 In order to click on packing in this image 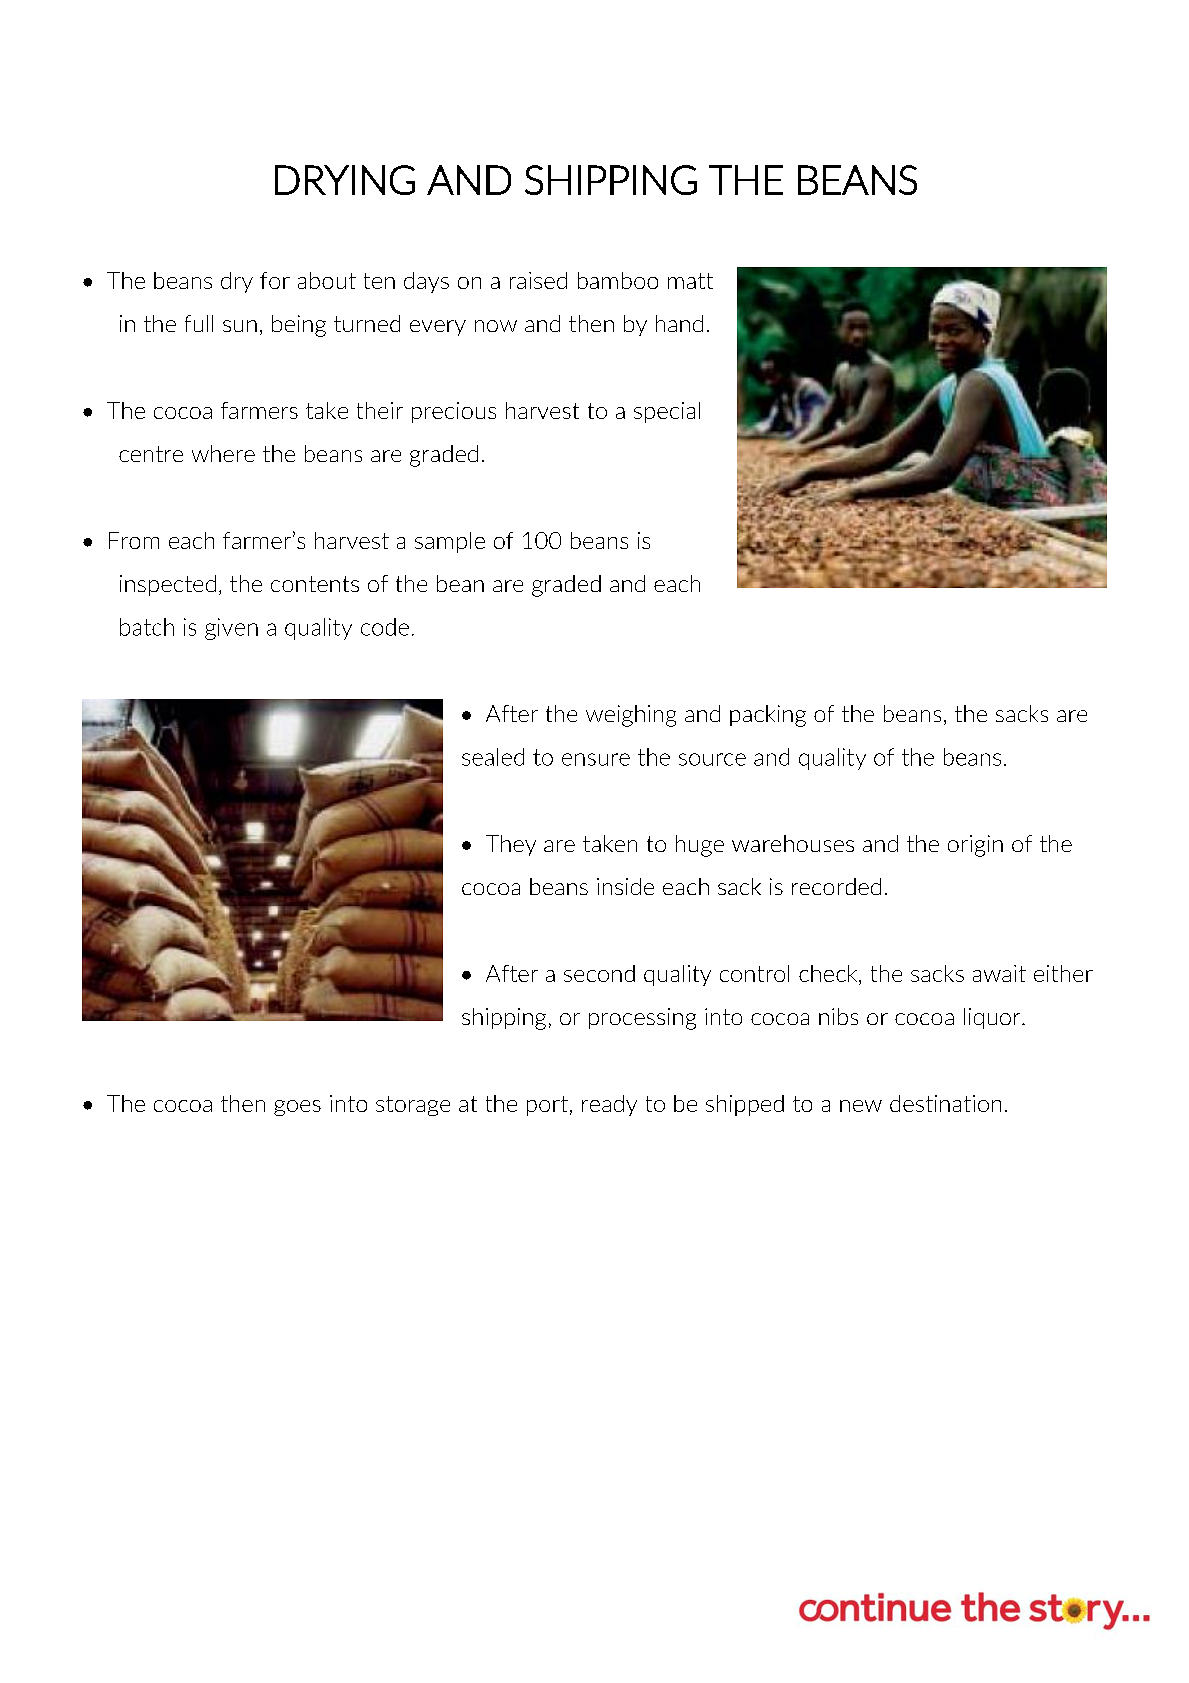, I will do `click(768, 716)`.
